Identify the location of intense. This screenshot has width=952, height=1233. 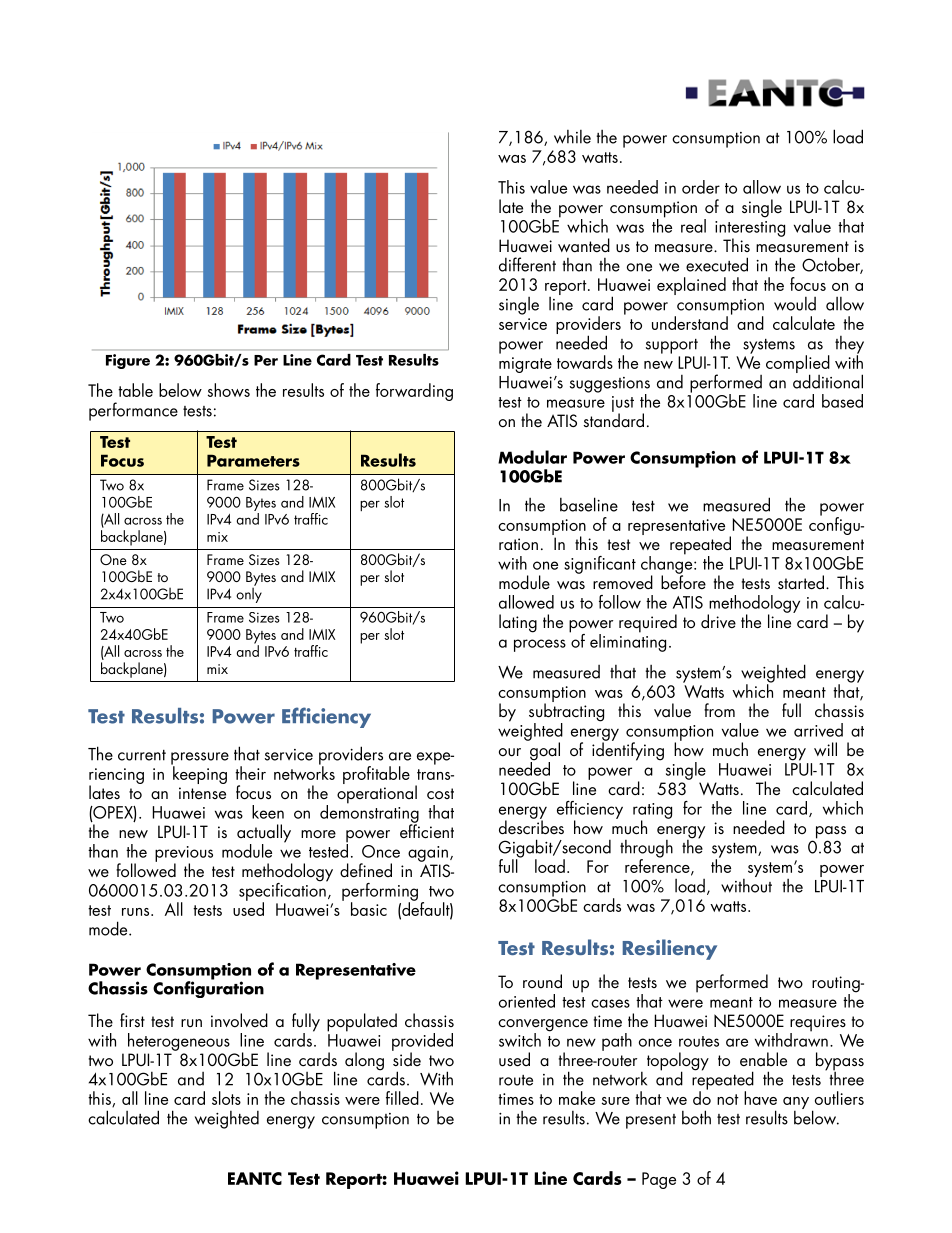
(202, 793).
